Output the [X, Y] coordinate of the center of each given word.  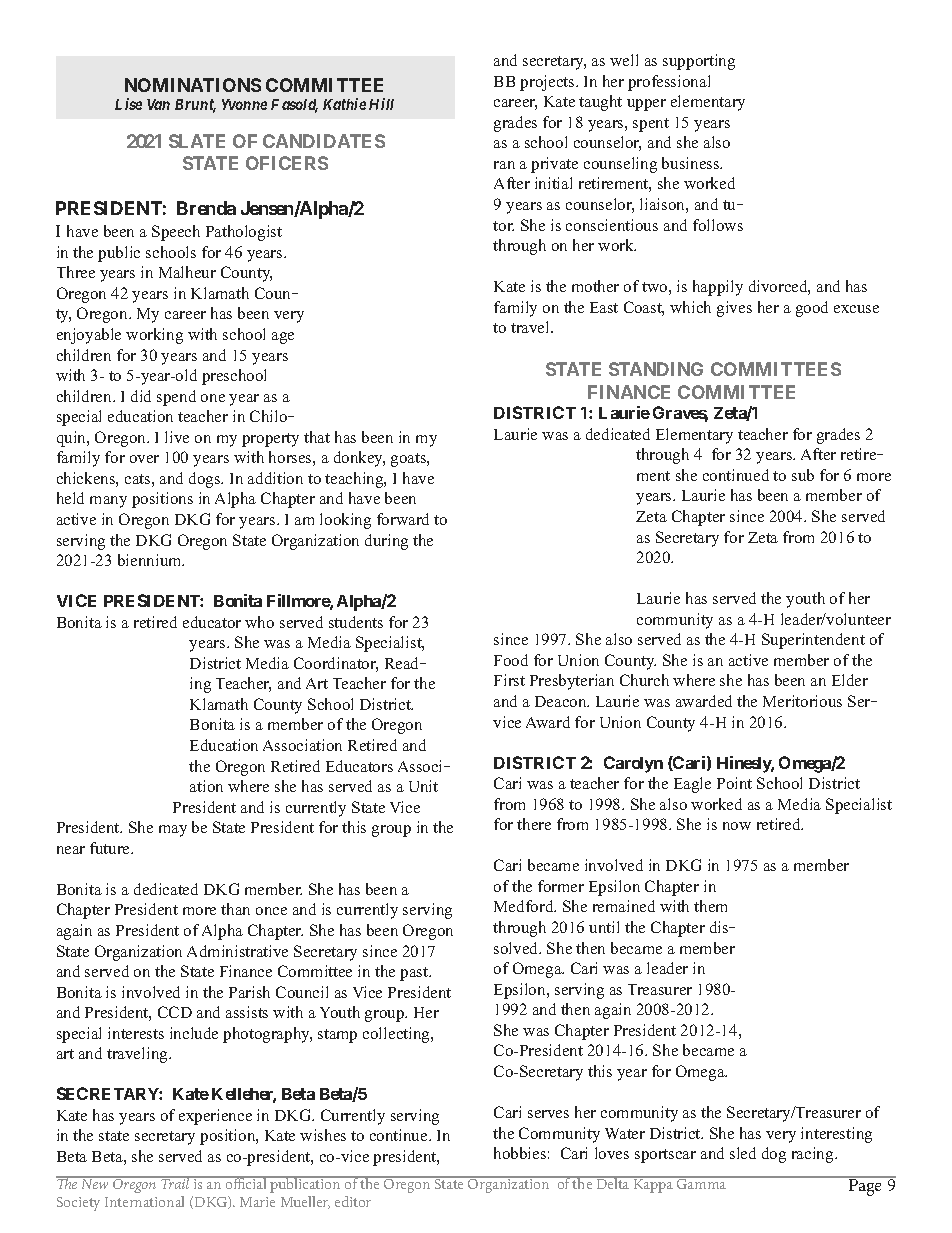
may [173, 831]
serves [548, 1114]
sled [743, 1153]
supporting [699, 62]
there [534, 824]
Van [158, 104]
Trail [176, 1182]
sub [803, 475]
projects [548, 83]
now [737, 826]
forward [403, 519]
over [144, 459]
